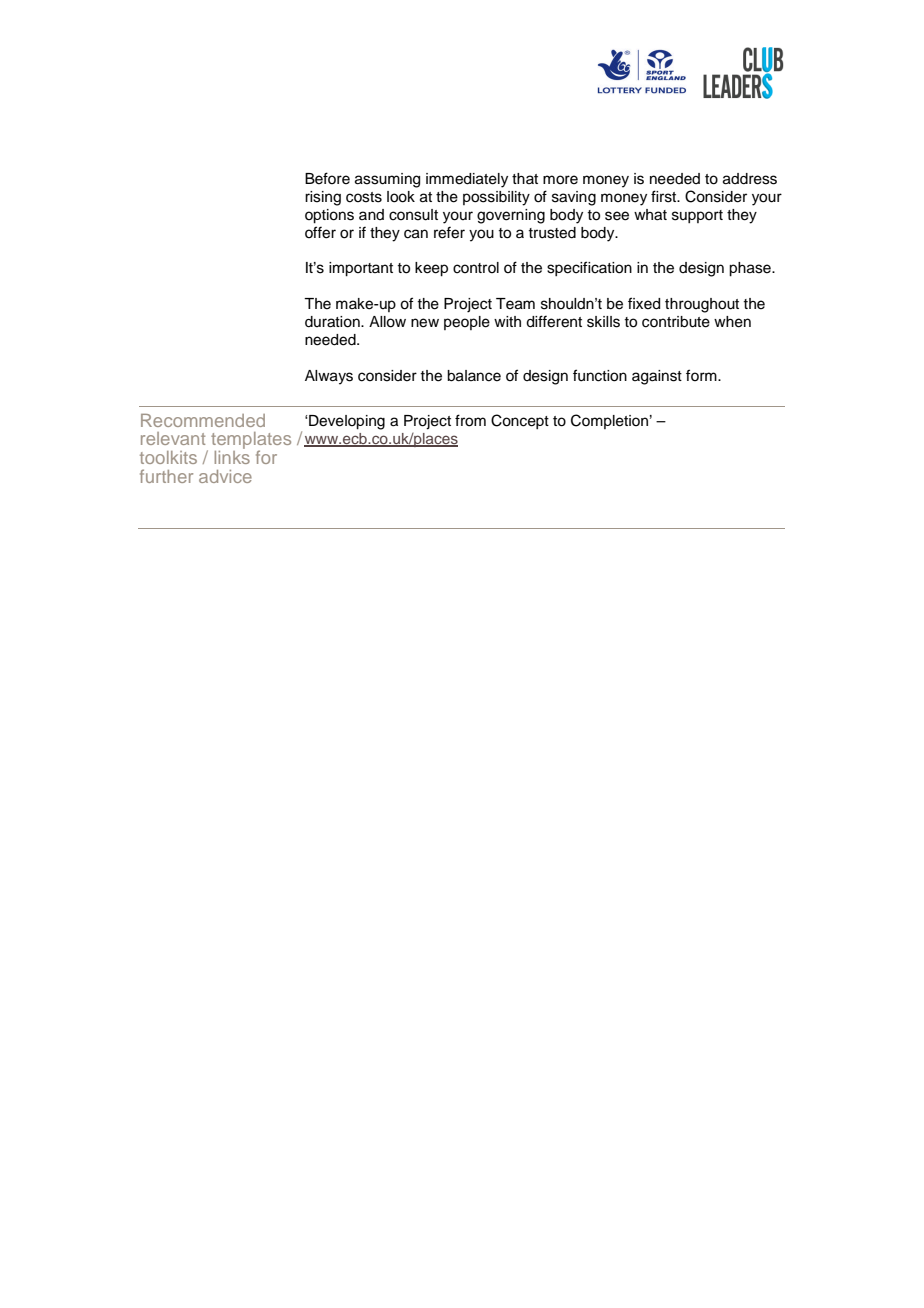 The height and width of the screenshot is (1308, 924). Describe the element at coordinates (361, 269) in the screenshot. I see `important` at that location.
